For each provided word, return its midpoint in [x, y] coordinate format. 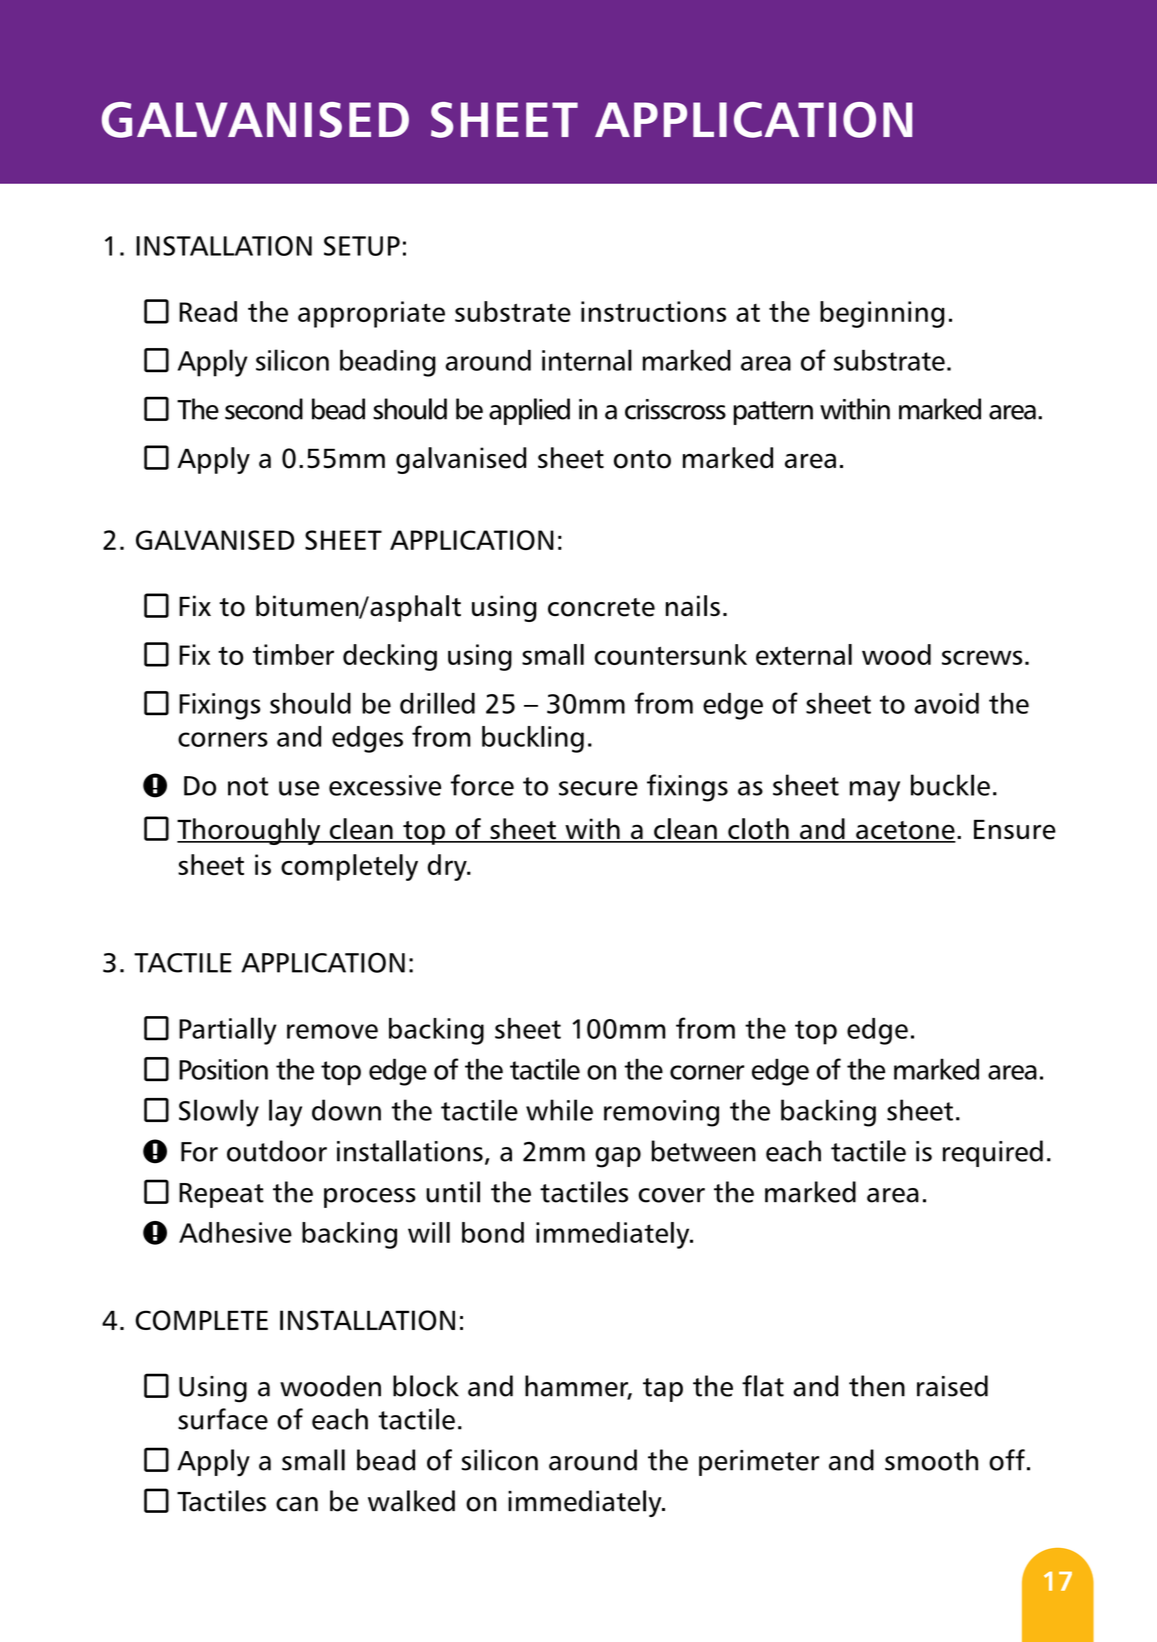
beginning [882, 314]
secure [598, 788]
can [297, 1504]
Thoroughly [250, 831]
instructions [653, 311]
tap [663, 1390]
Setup [362, 246]
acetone [905, 831]
